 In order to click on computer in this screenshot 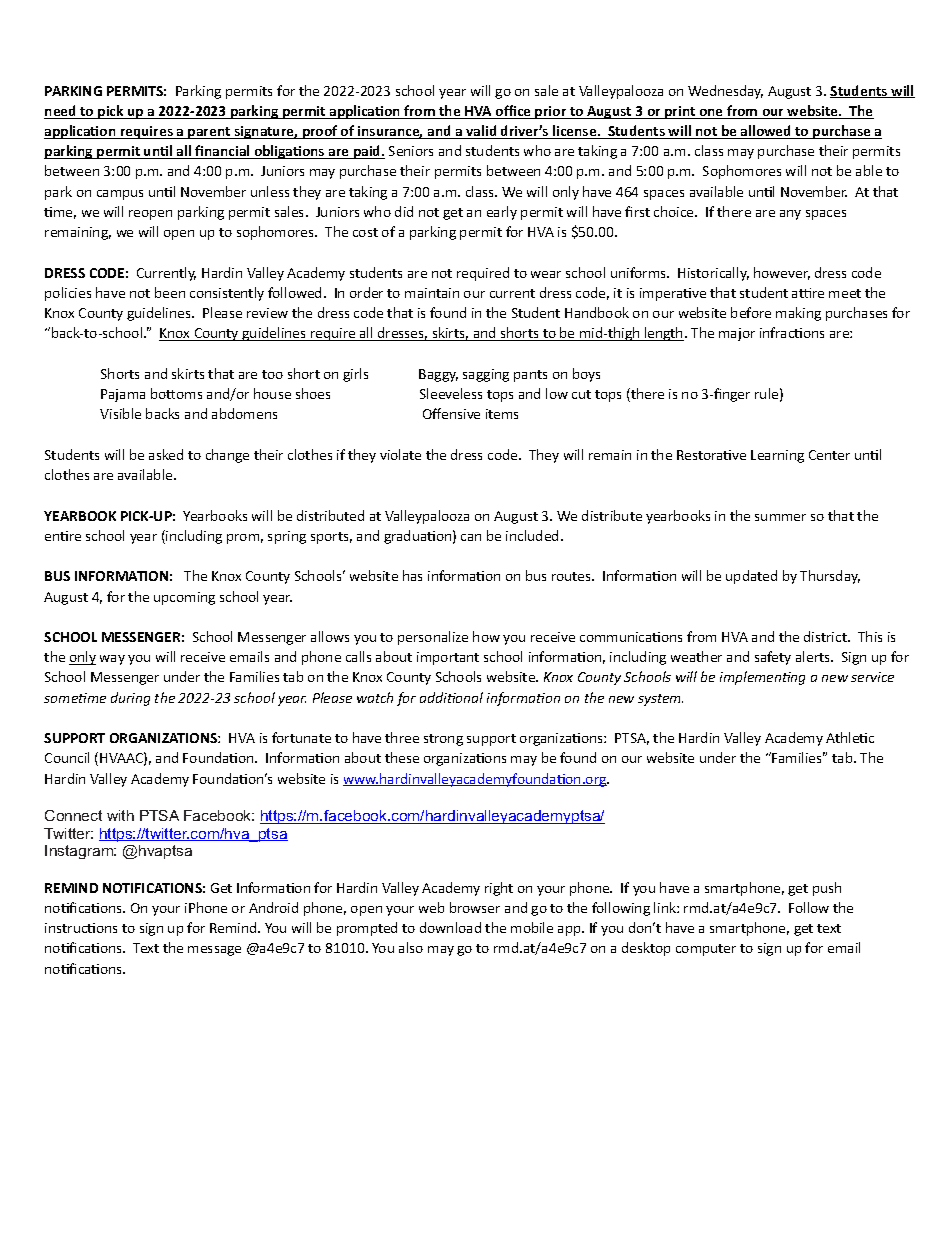, I will do `click(706, 950)`.
